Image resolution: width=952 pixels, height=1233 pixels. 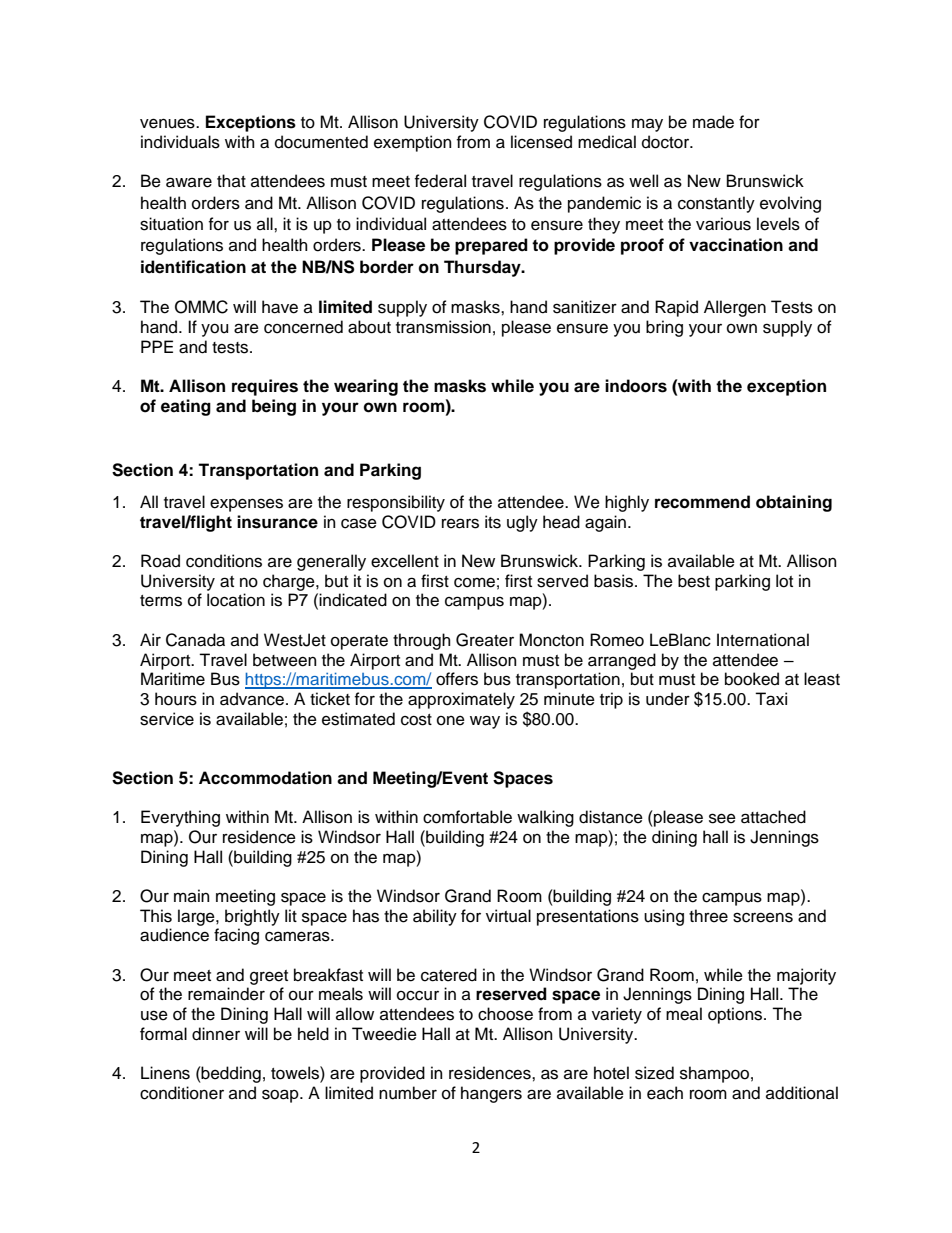 What do you see at coordinates (493, 522) in the screenshot?
I see `its` at bounding box center [493, 522].
